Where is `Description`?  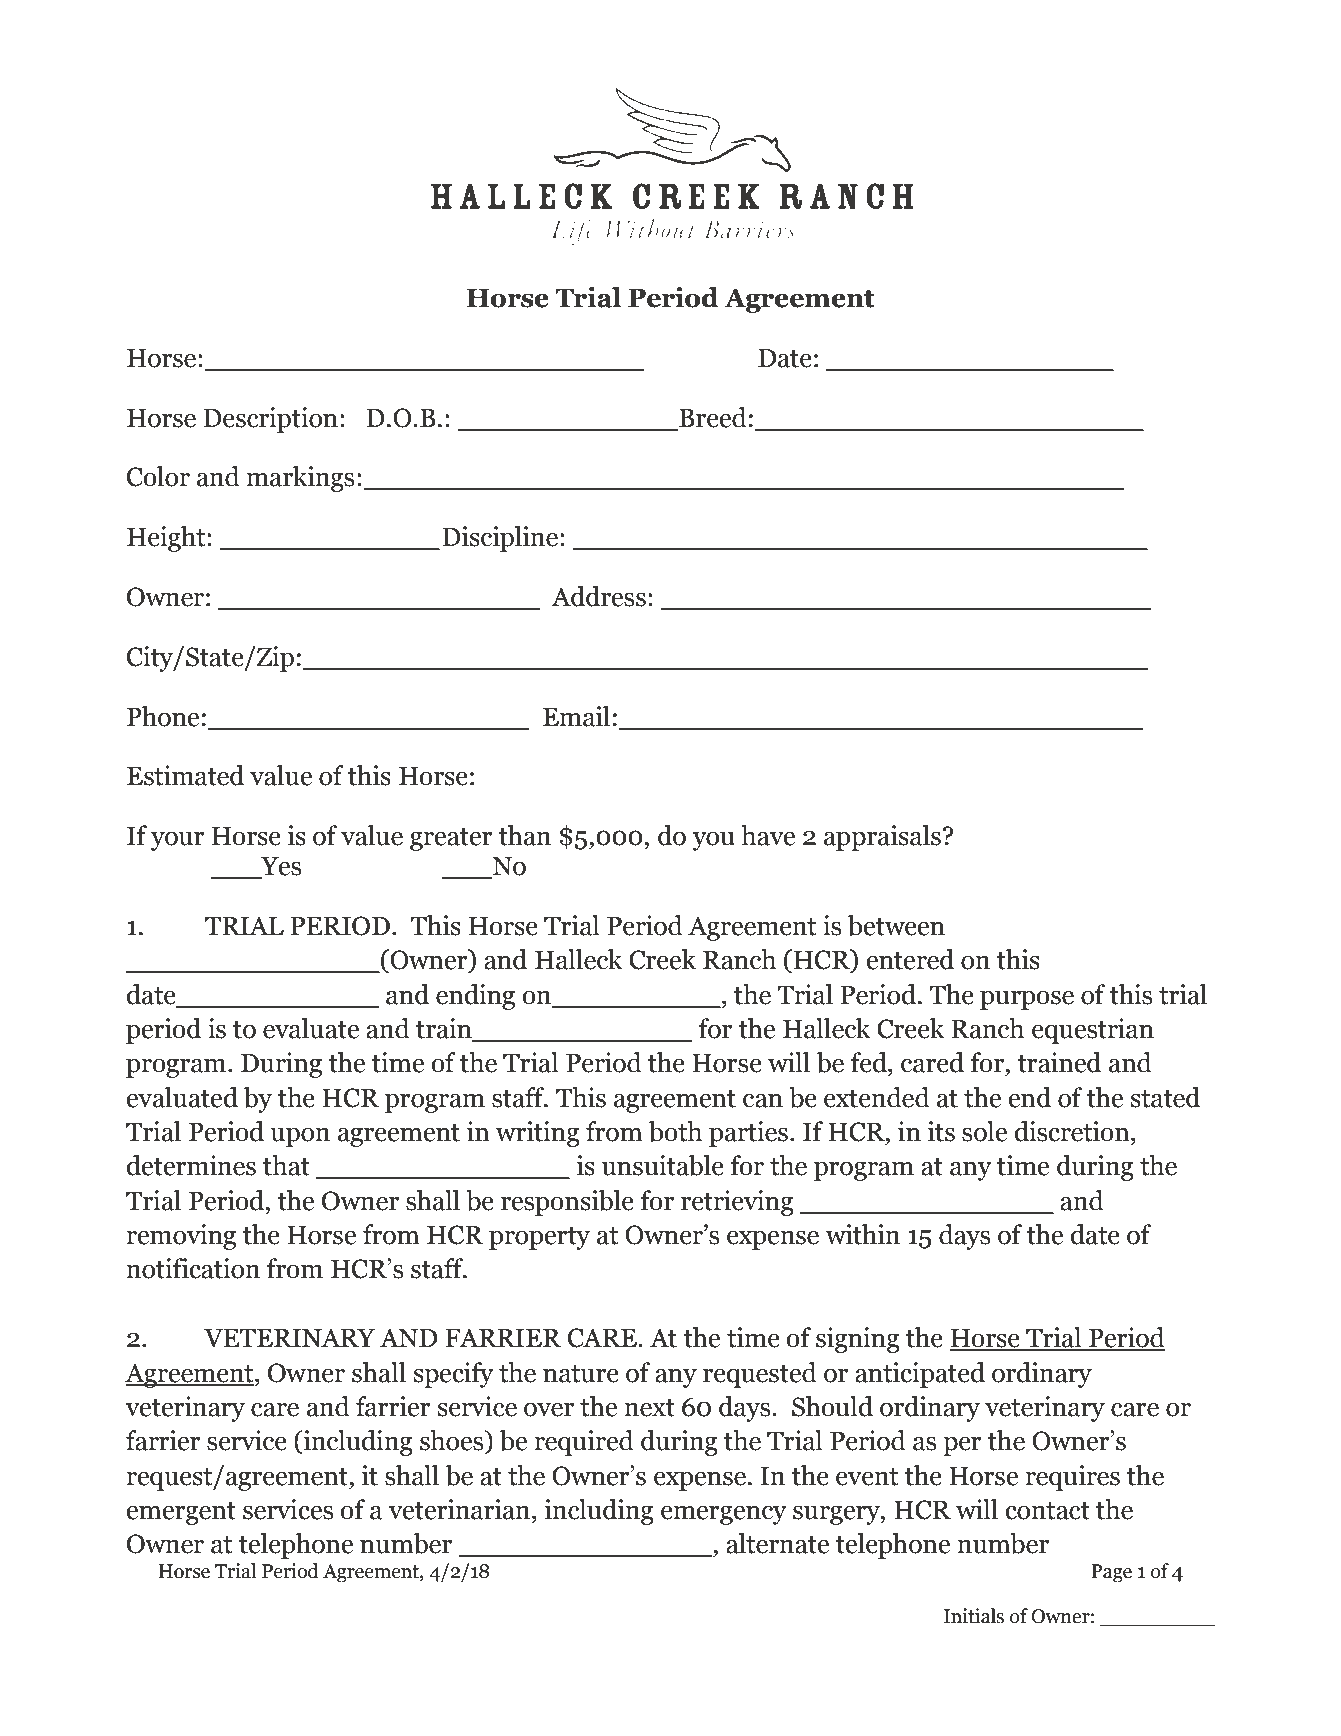
Description is located at coordinates (270, 420).
